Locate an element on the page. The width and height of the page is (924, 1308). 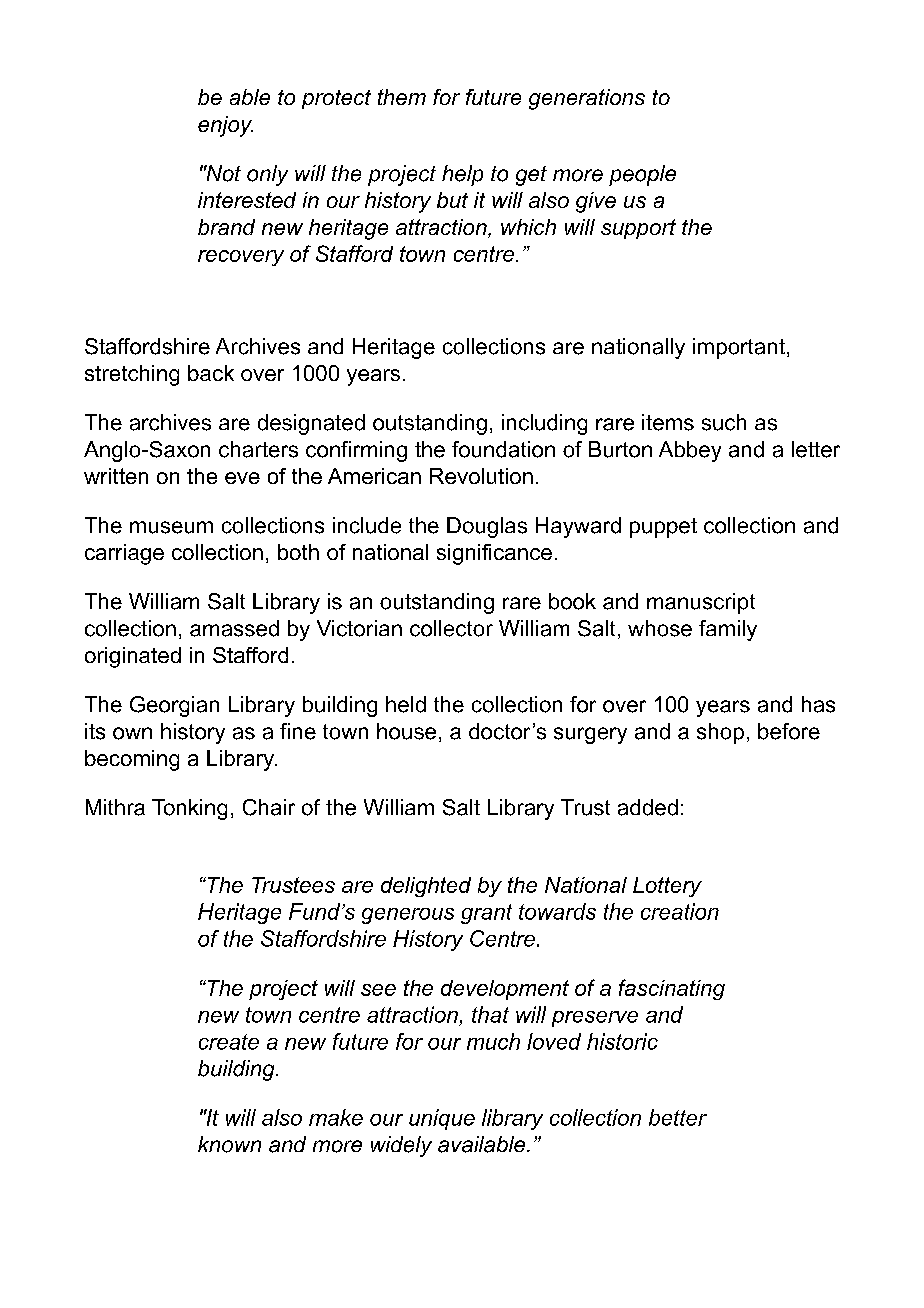
enjoy is located at coordinates (225, 126).
